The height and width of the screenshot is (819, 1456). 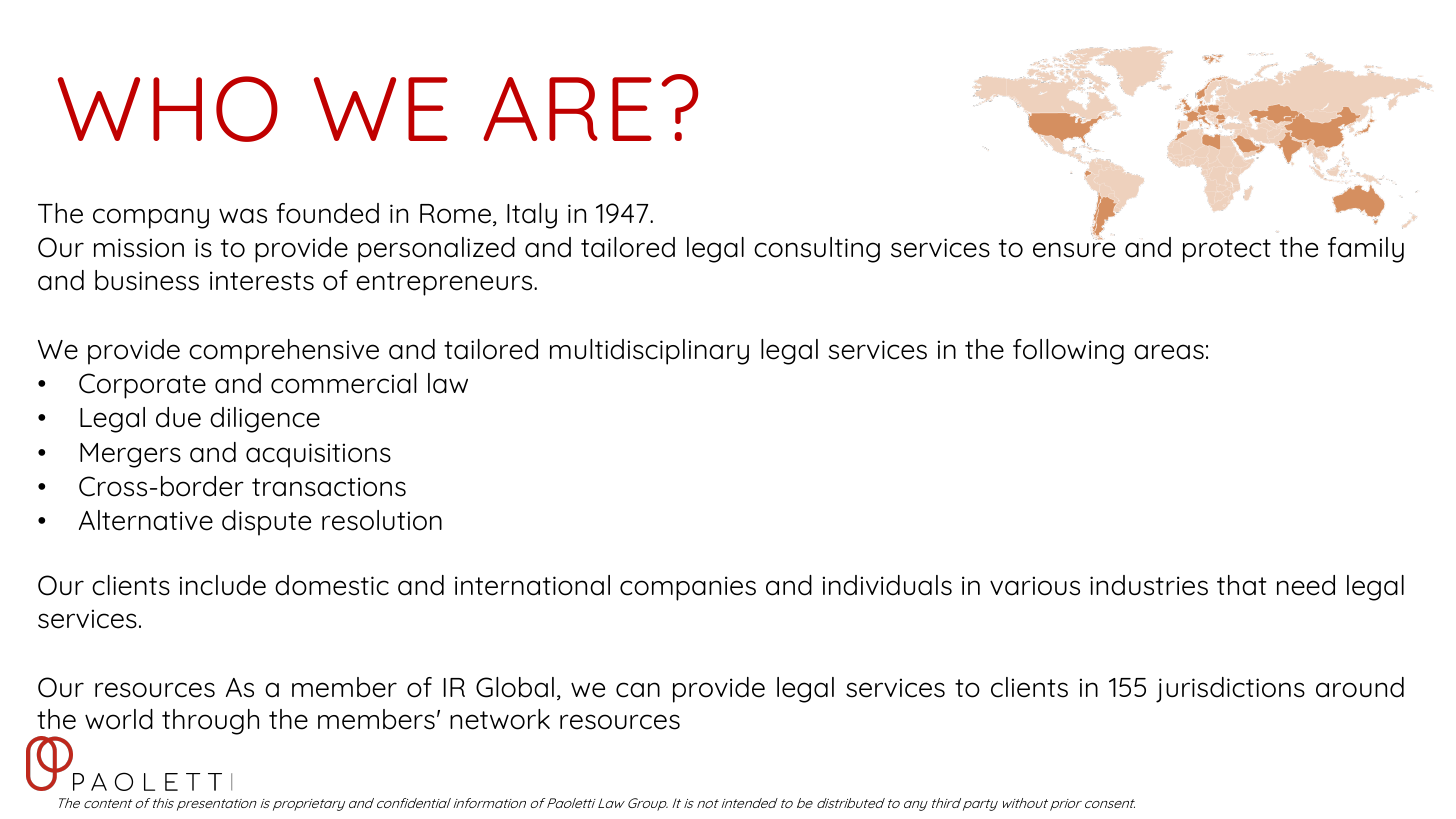 I want to click on industries, so click(x=1149, y=585).
